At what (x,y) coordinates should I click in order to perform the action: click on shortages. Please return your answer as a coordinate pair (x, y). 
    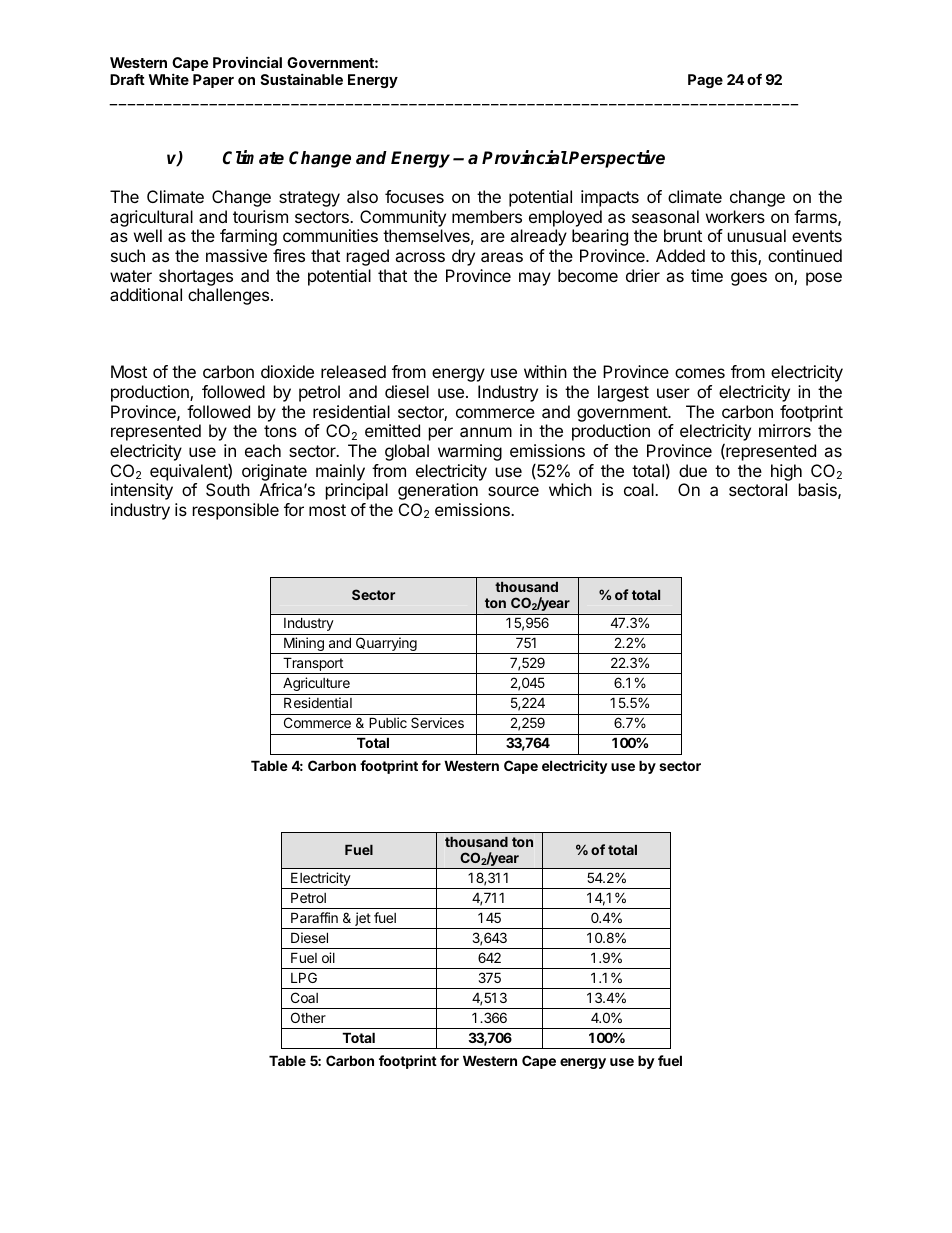
    Looking at the image, I should click on (196, 277).
